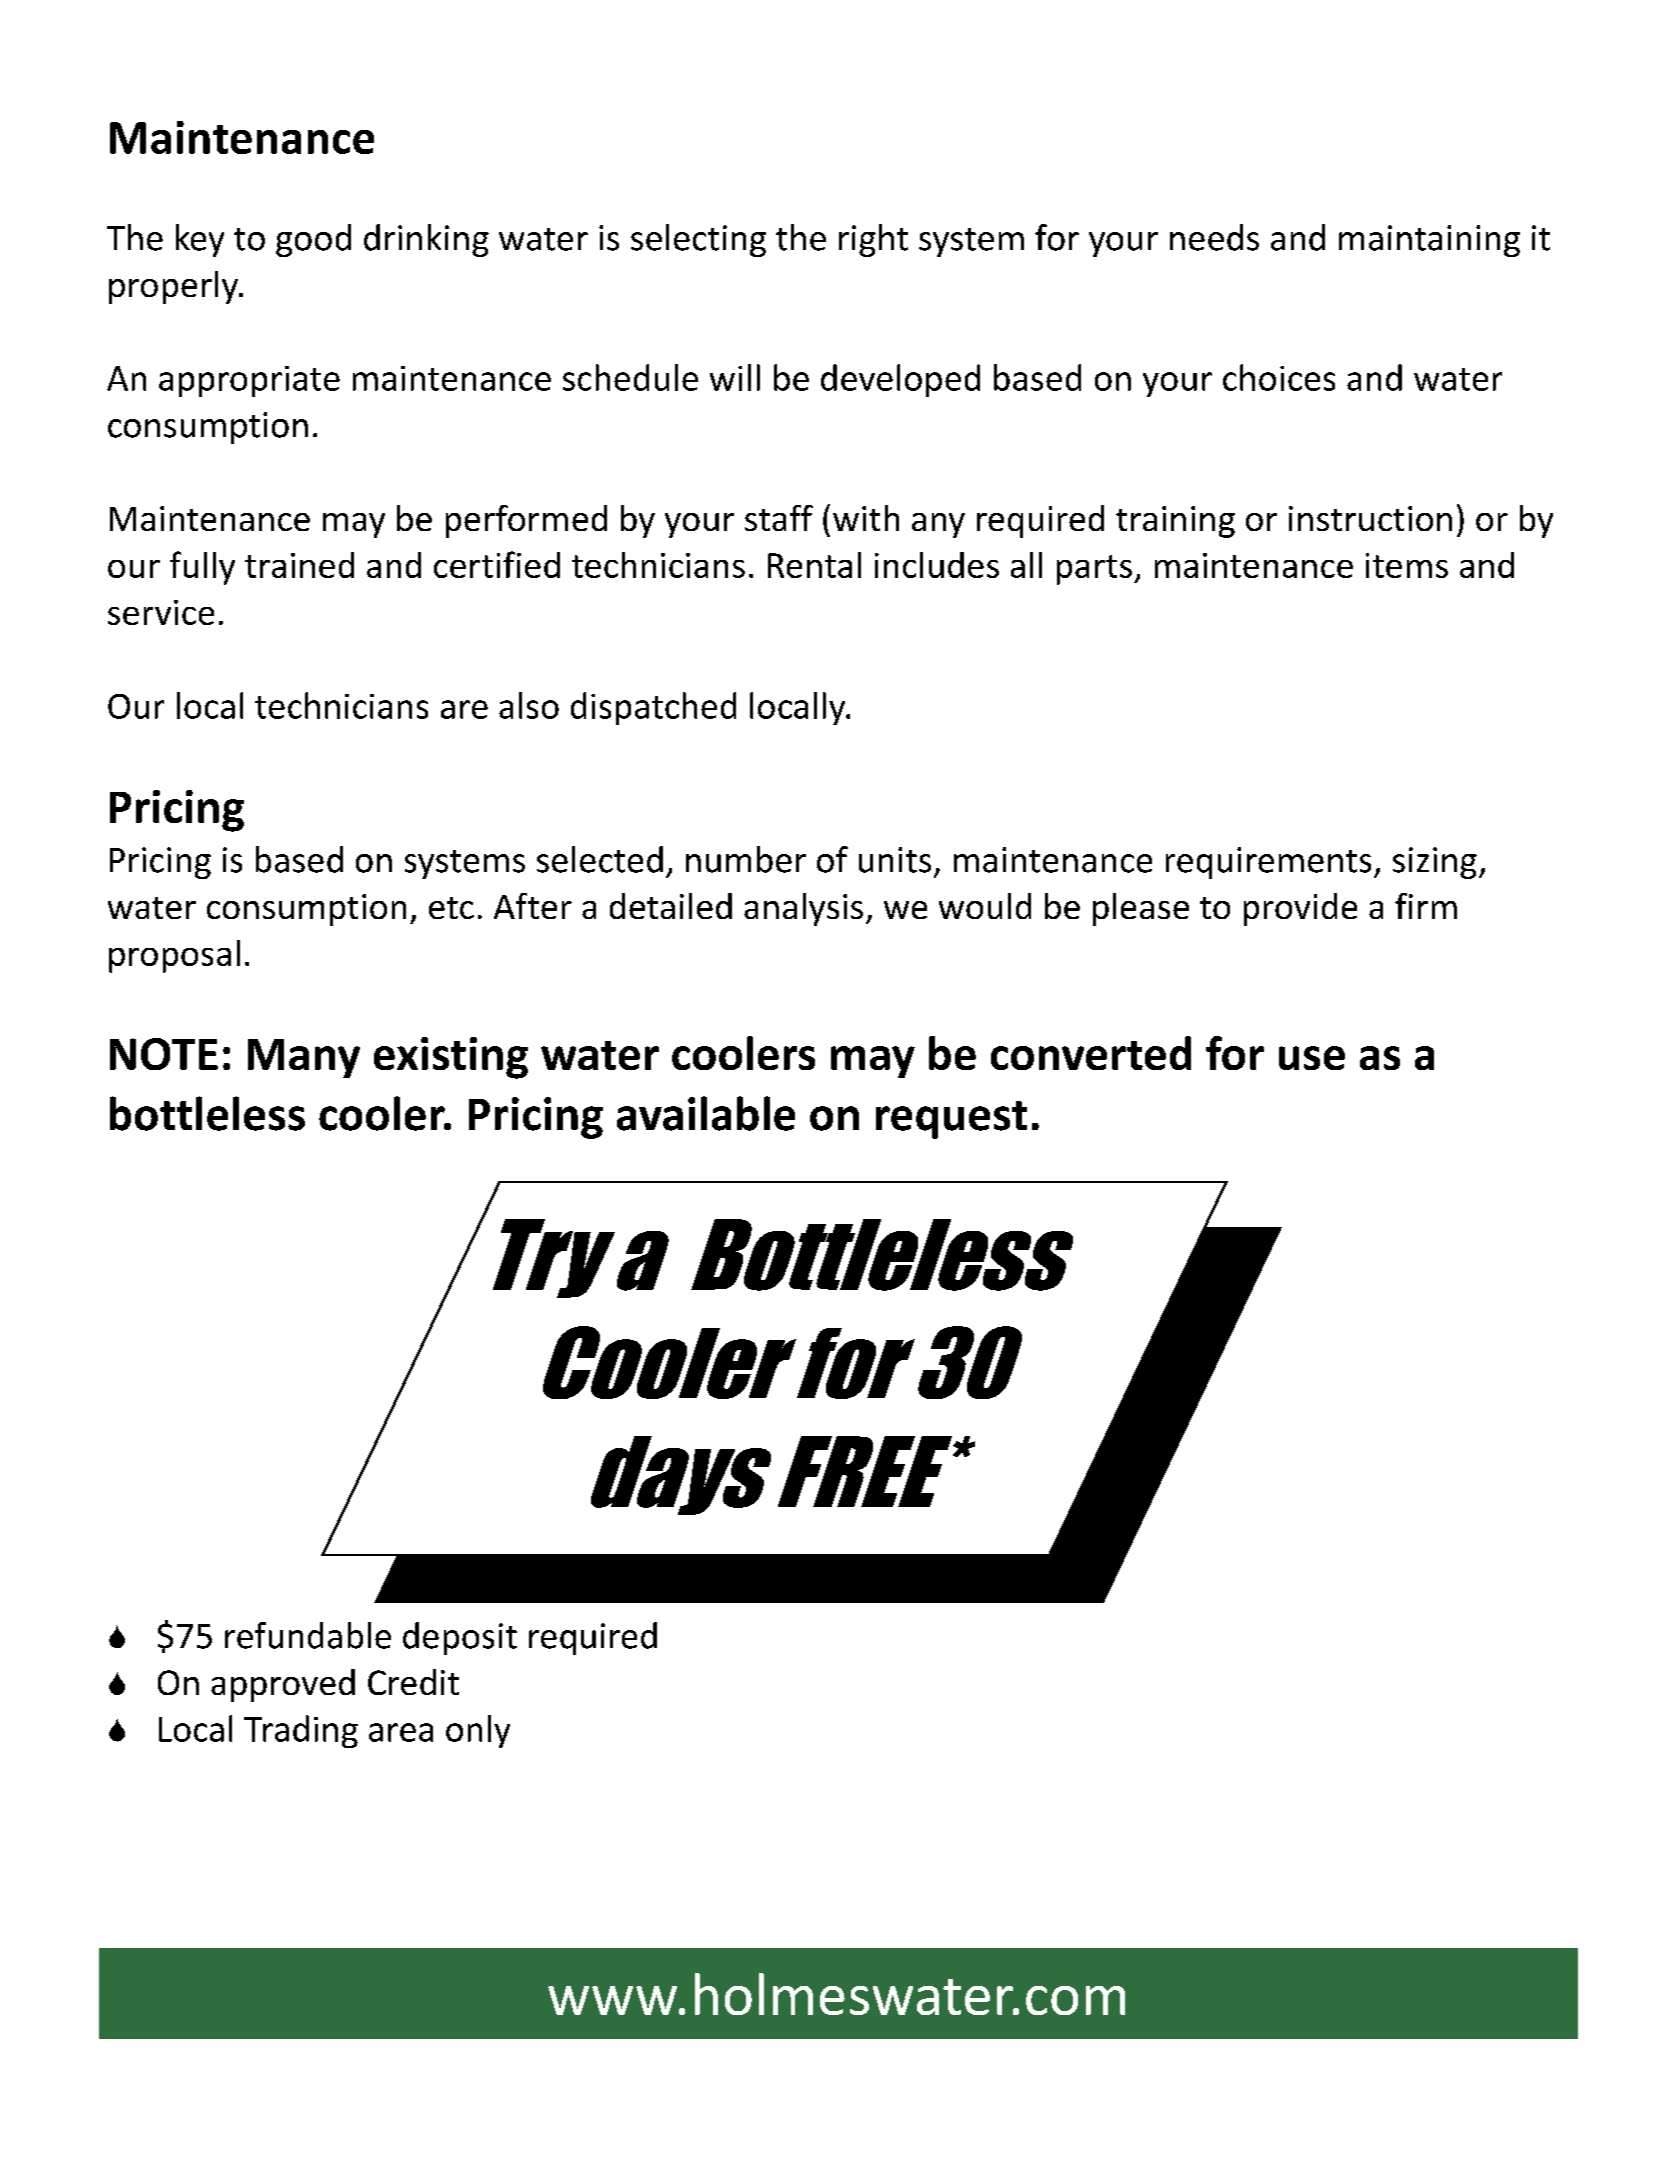 The height and width of the page is (2170, 1677). What do you see at coordinates (706, 1113) in the page?
I see `available` at bounding box center [706, 1113].
